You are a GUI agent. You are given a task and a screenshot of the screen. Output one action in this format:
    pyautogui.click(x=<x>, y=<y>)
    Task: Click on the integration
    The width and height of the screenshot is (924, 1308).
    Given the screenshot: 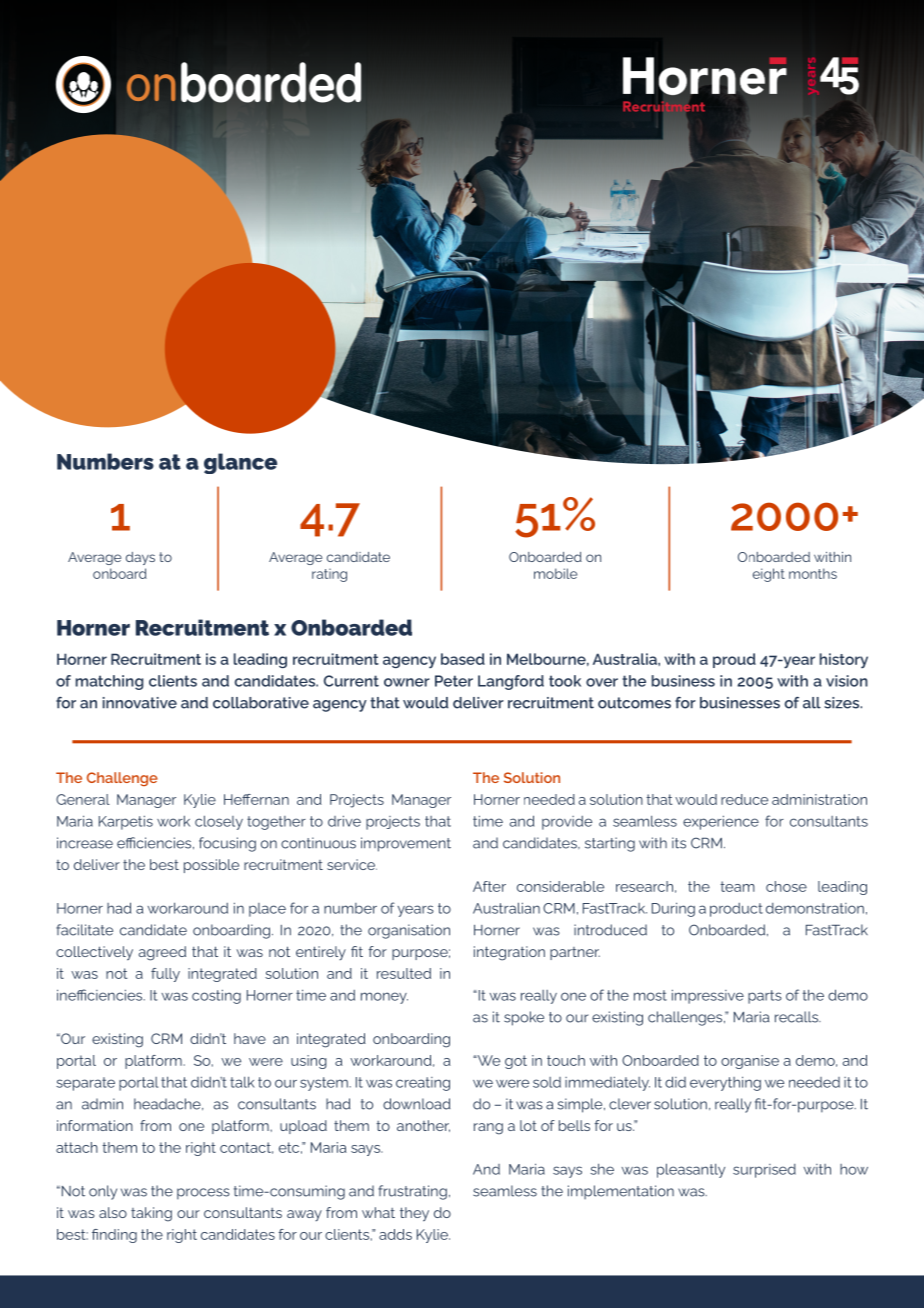 What is the action you would take?
    pyautogui.click(x=509, y=953)
